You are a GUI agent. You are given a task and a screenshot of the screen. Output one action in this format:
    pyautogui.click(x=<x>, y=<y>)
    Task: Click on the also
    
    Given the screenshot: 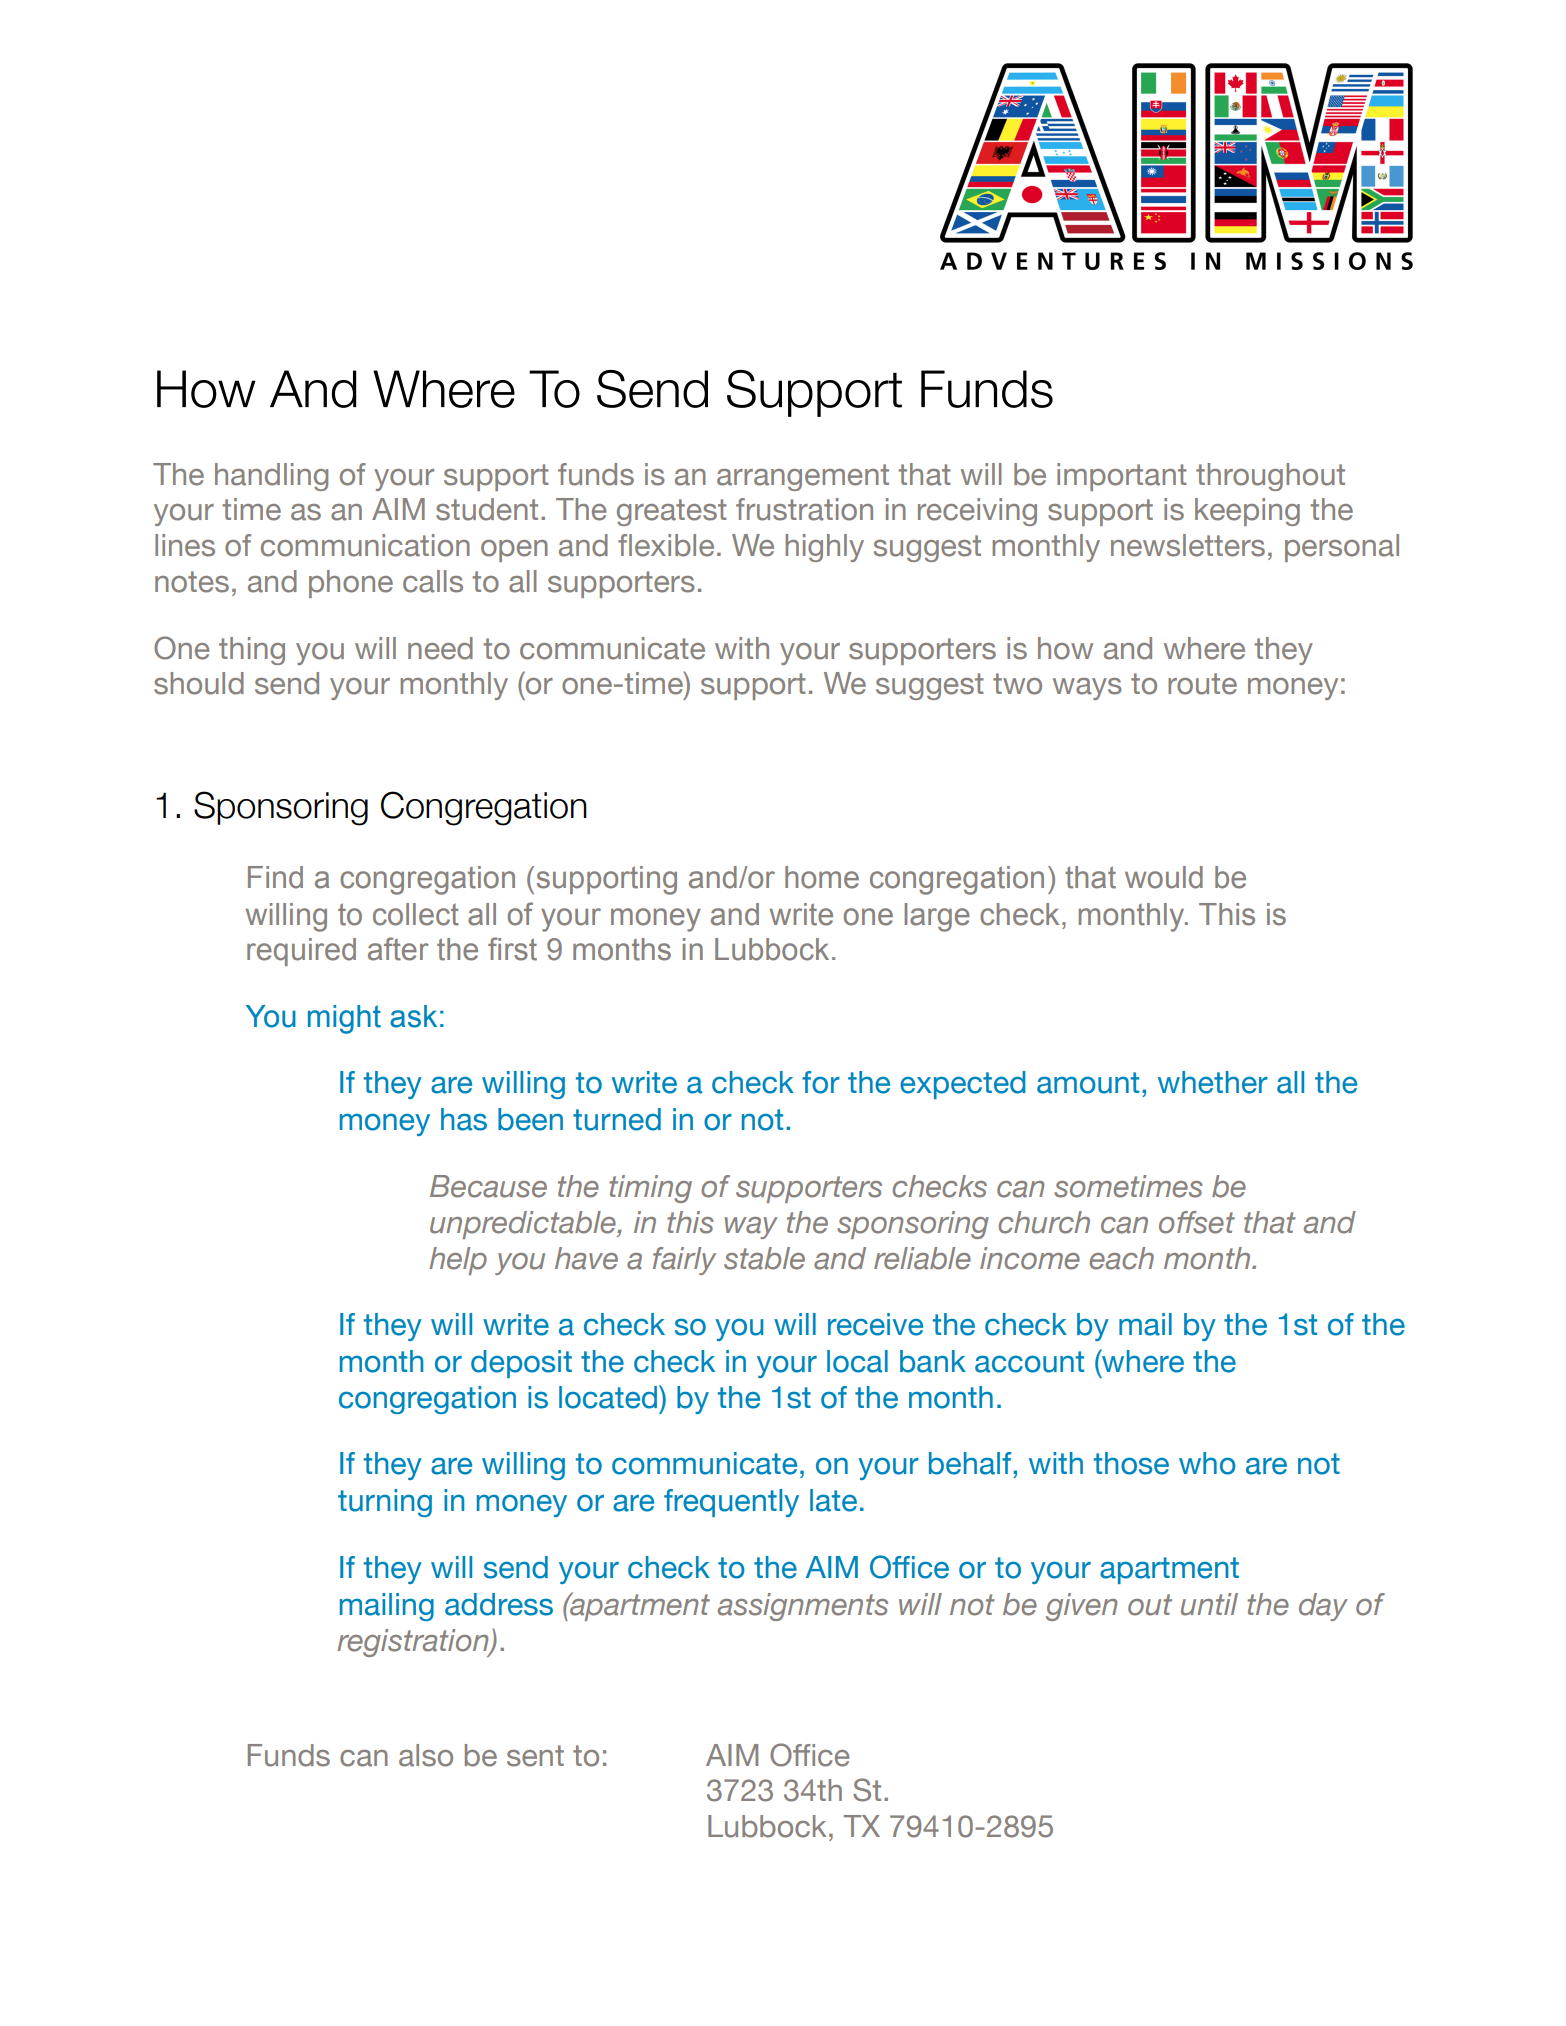 What is the action you would take?
    pyautogui.click(x=426, y=1755)
